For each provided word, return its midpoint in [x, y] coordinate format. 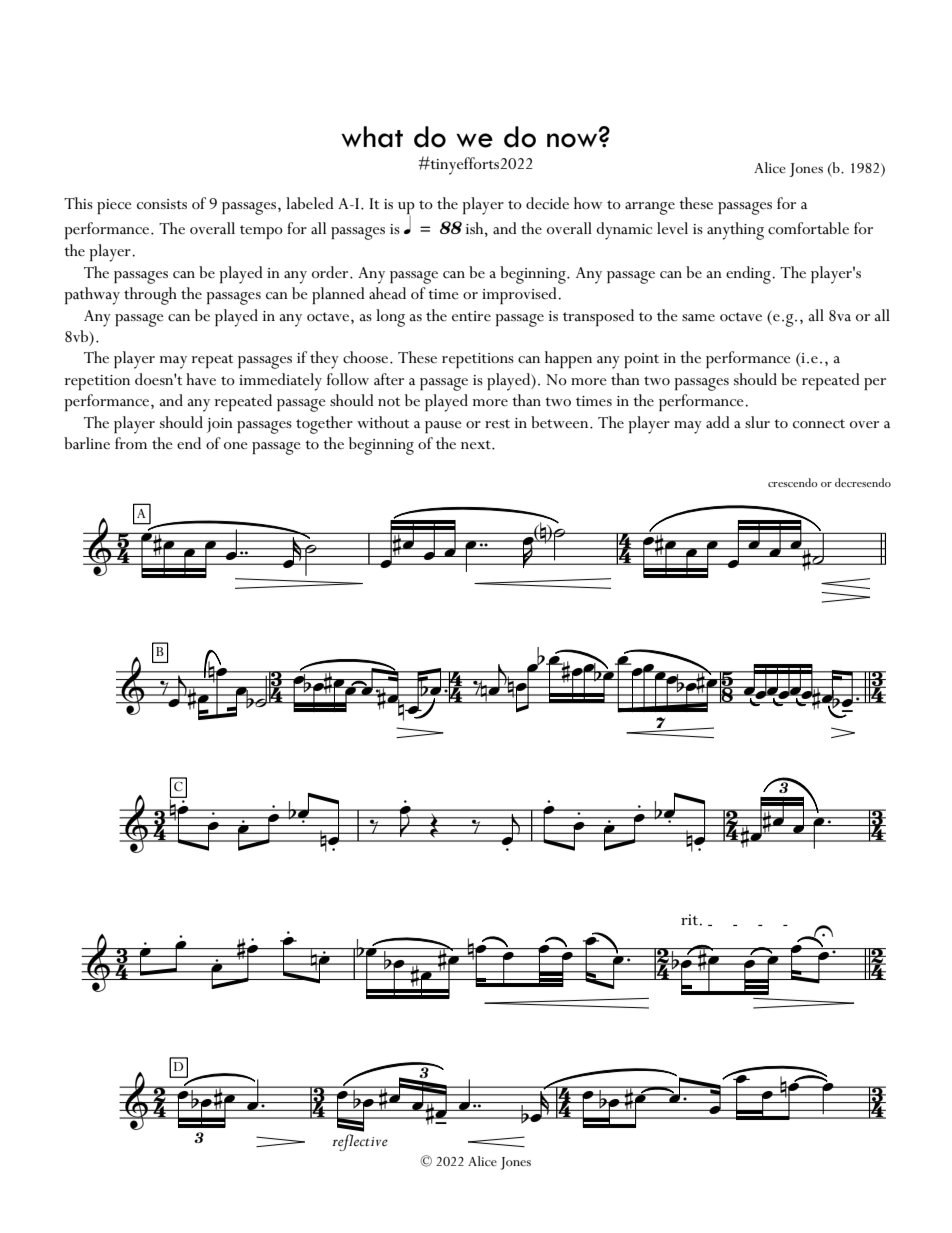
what [372, 137]
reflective [360, 1141]
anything [735, 231]
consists [162, 204]
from [131, 443]
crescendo [793, 482]
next [477, 445]
